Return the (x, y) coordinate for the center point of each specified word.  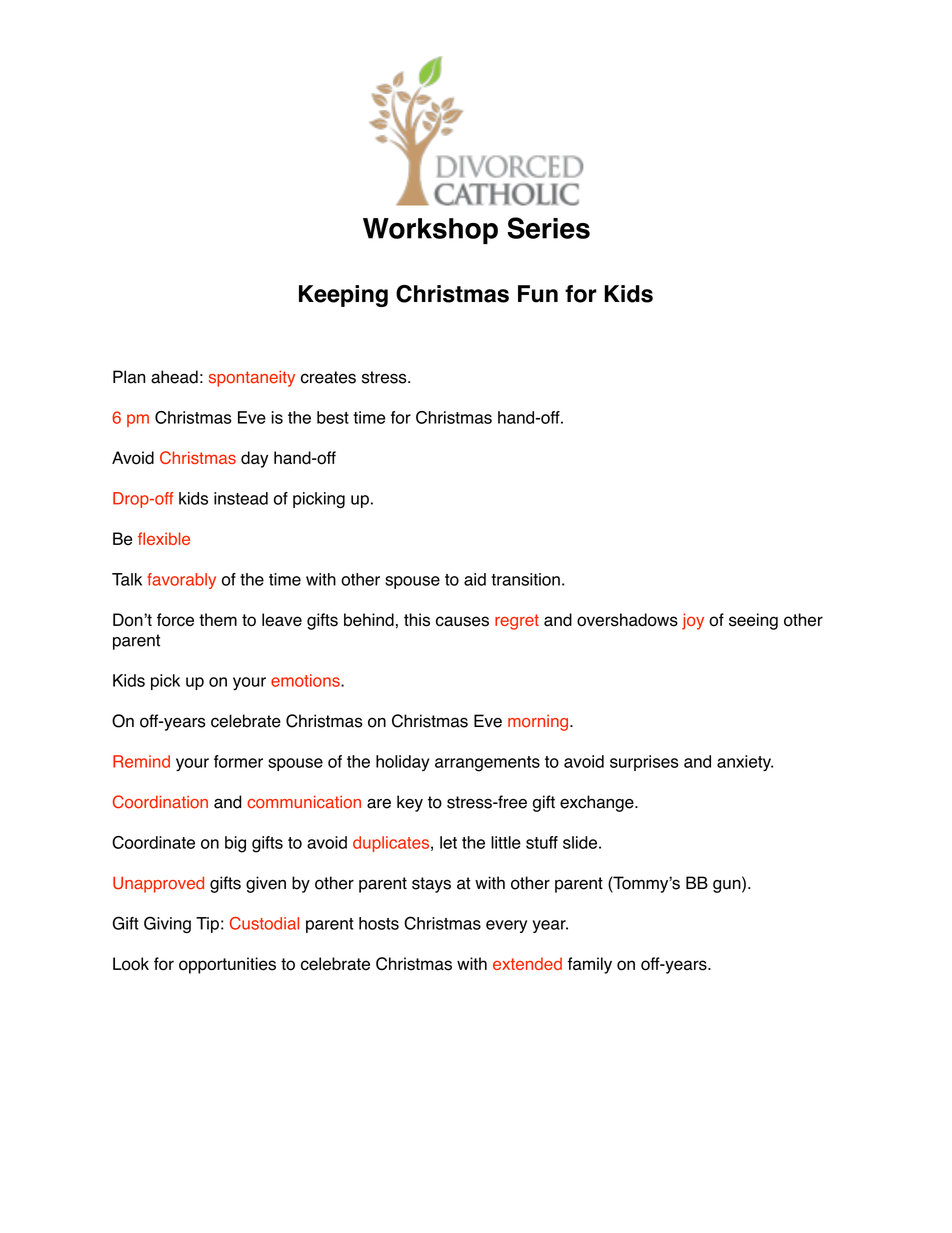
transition (525, 579)
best (333, 417)
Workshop (430, 231)
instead (241, 498)
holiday (403, 763)
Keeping (343, 296)
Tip (207, 925)
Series (548, 228)
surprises (644, 763)
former (238, 761)
